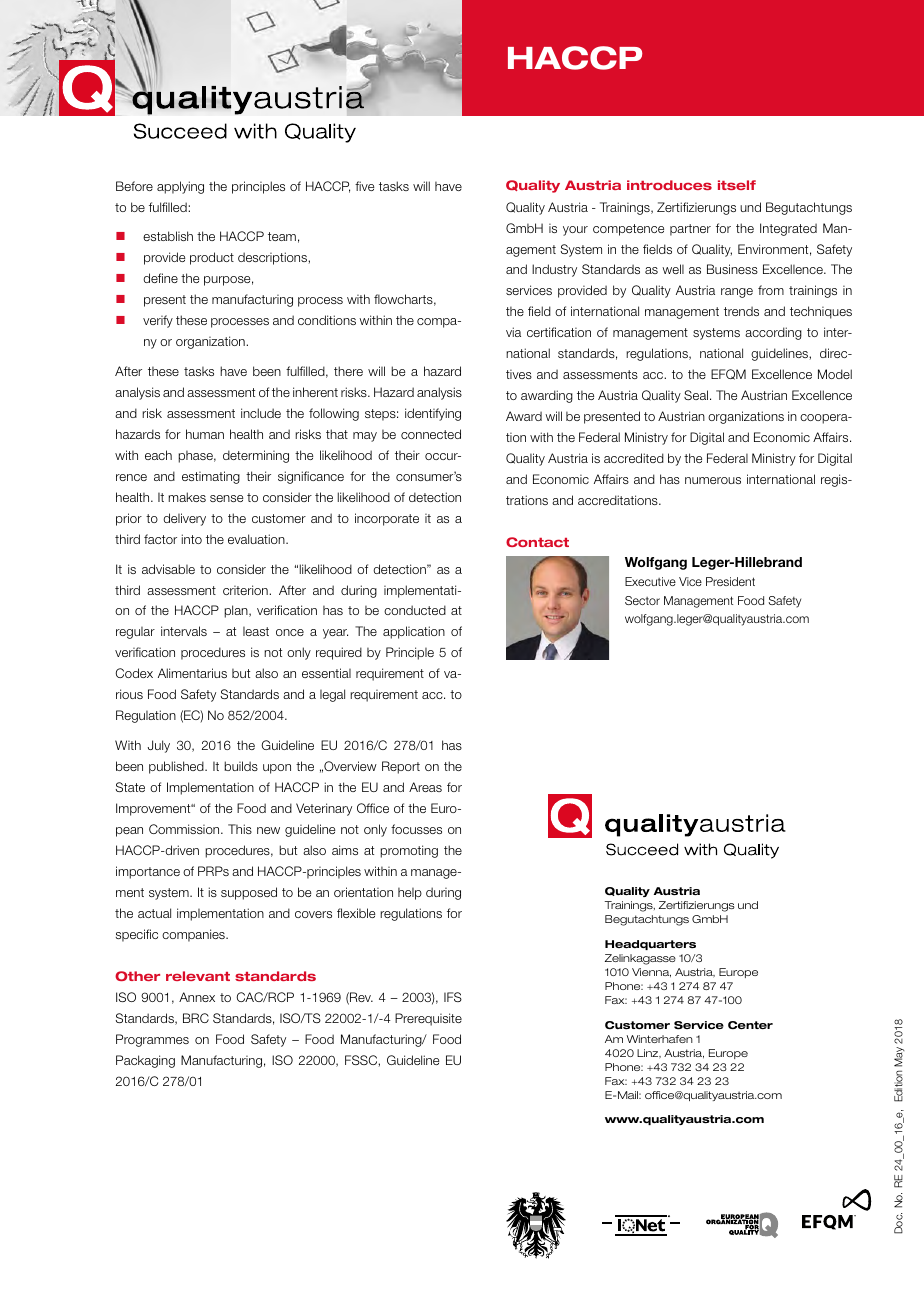 The width and height of the page is (924, 1308). What do you see at coordinates (575, 231) in the page?
I see `your` at bounding box center [575, 231].
